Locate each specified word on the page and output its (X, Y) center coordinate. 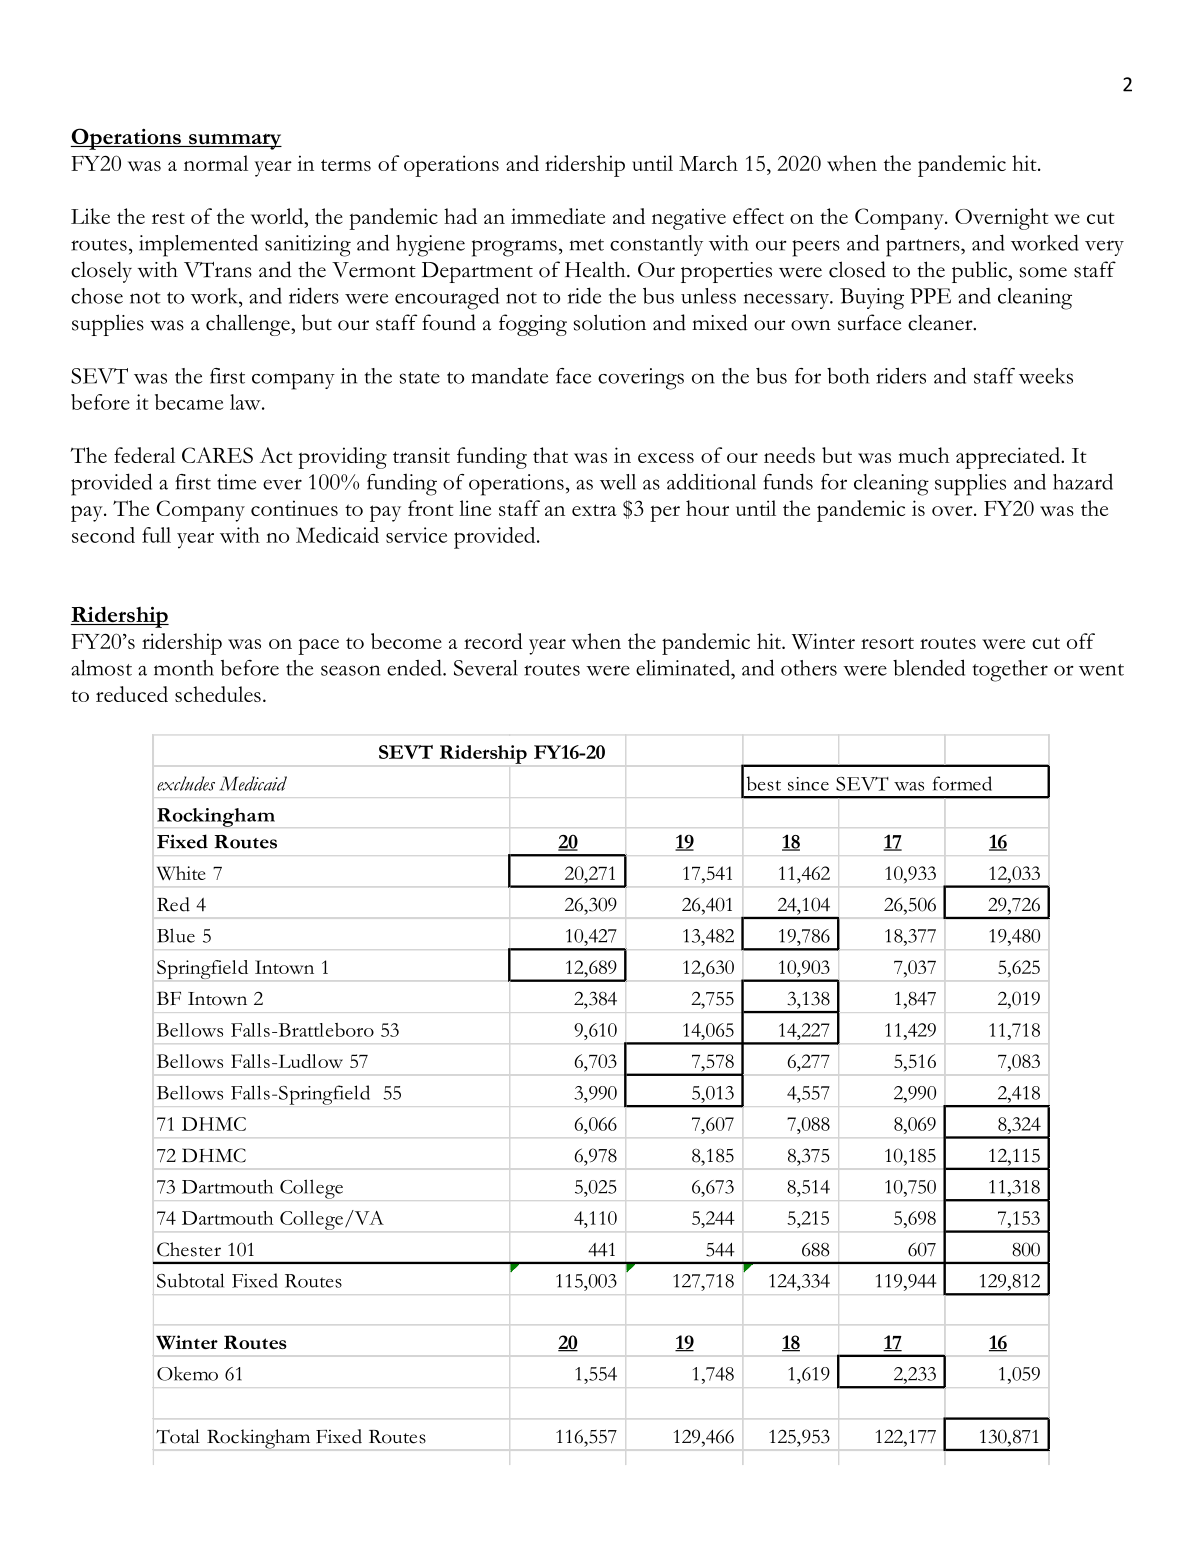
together (1010, 671)
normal (216, 163)
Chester (189, 1249)
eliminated (684, 668)
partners (924, 248)
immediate (558, 216)
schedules (218, 694)
